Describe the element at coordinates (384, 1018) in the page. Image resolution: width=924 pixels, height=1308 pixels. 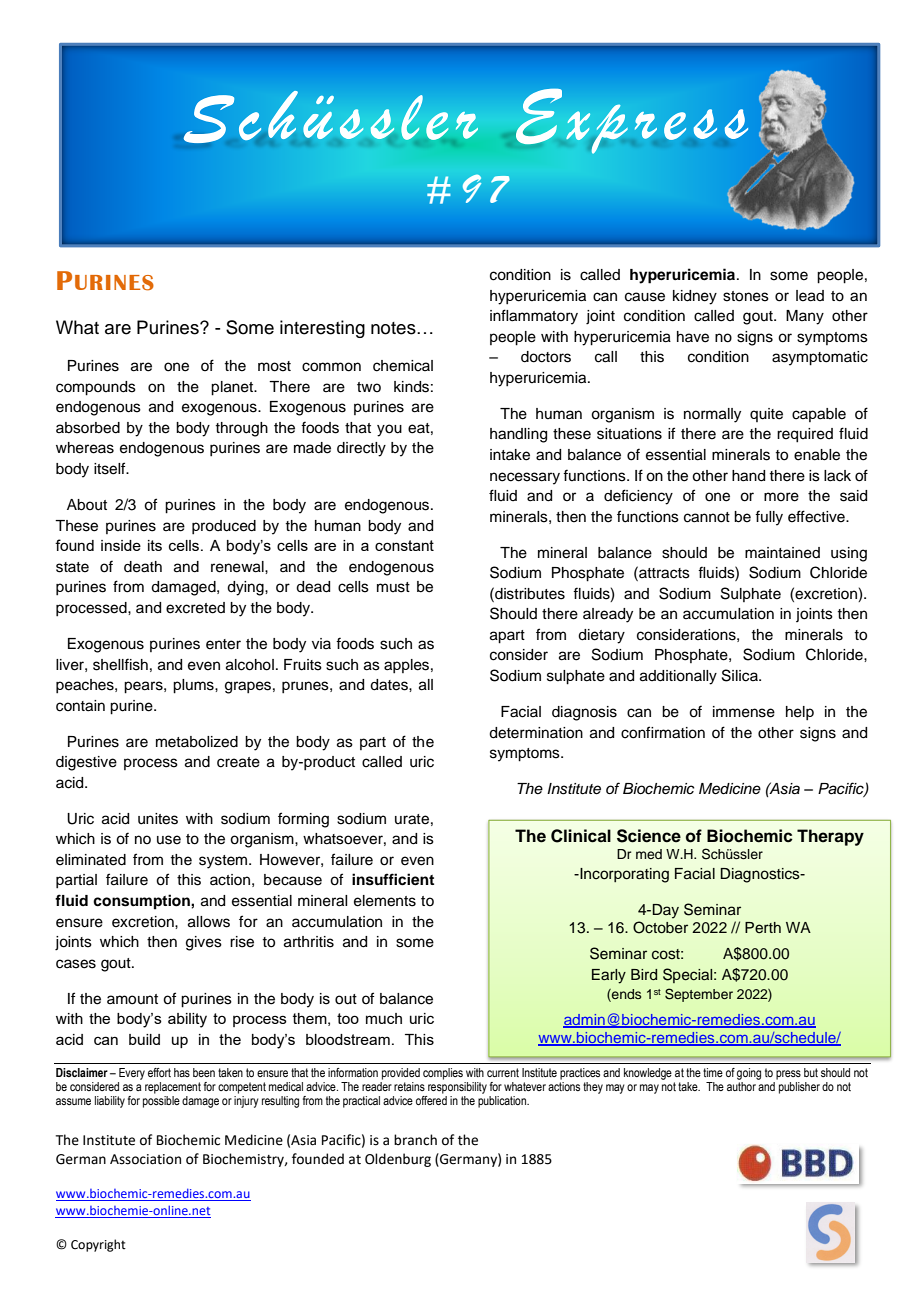
I see `much` at that location.
